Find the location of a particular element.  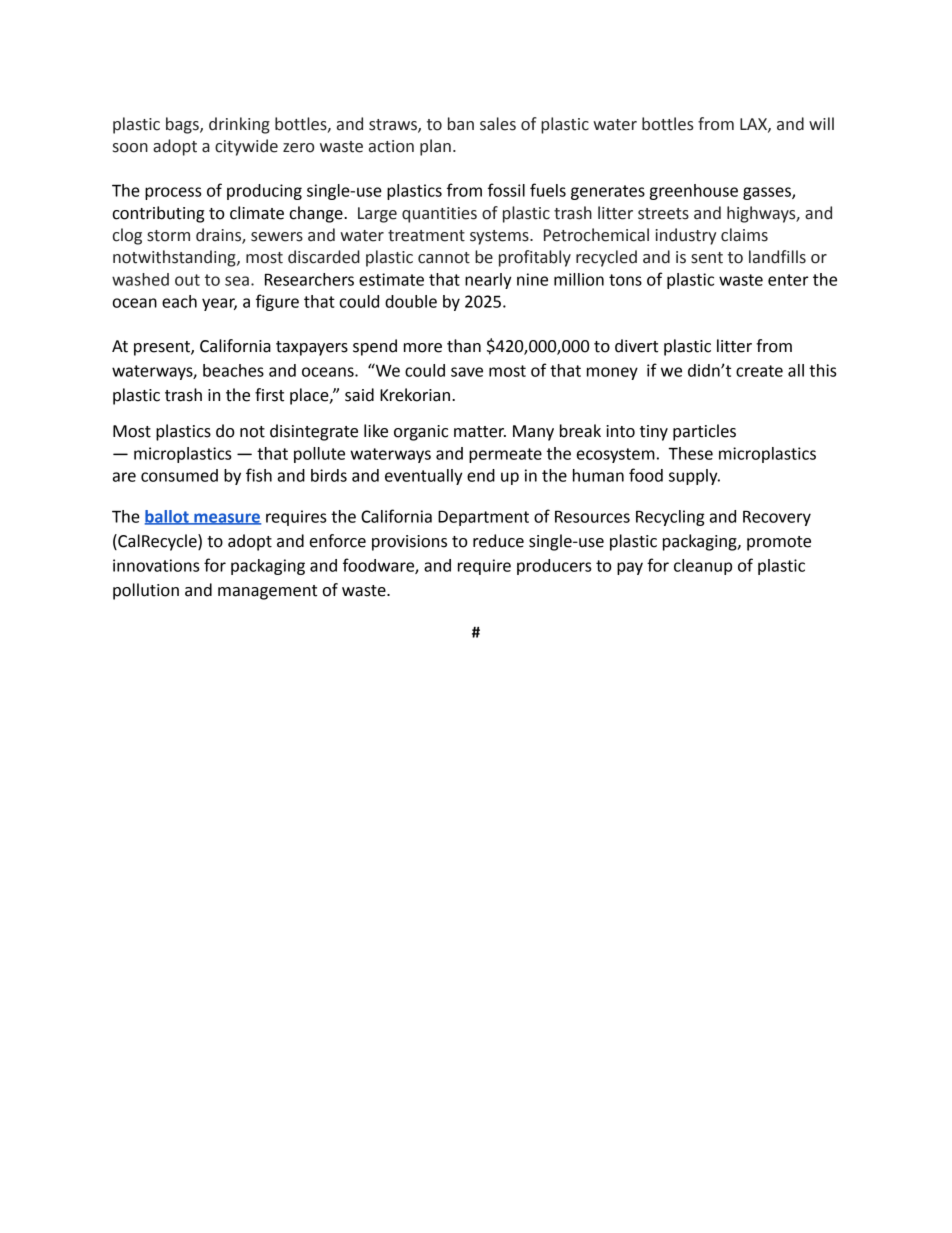

out is located at coordinates (187, 280).
